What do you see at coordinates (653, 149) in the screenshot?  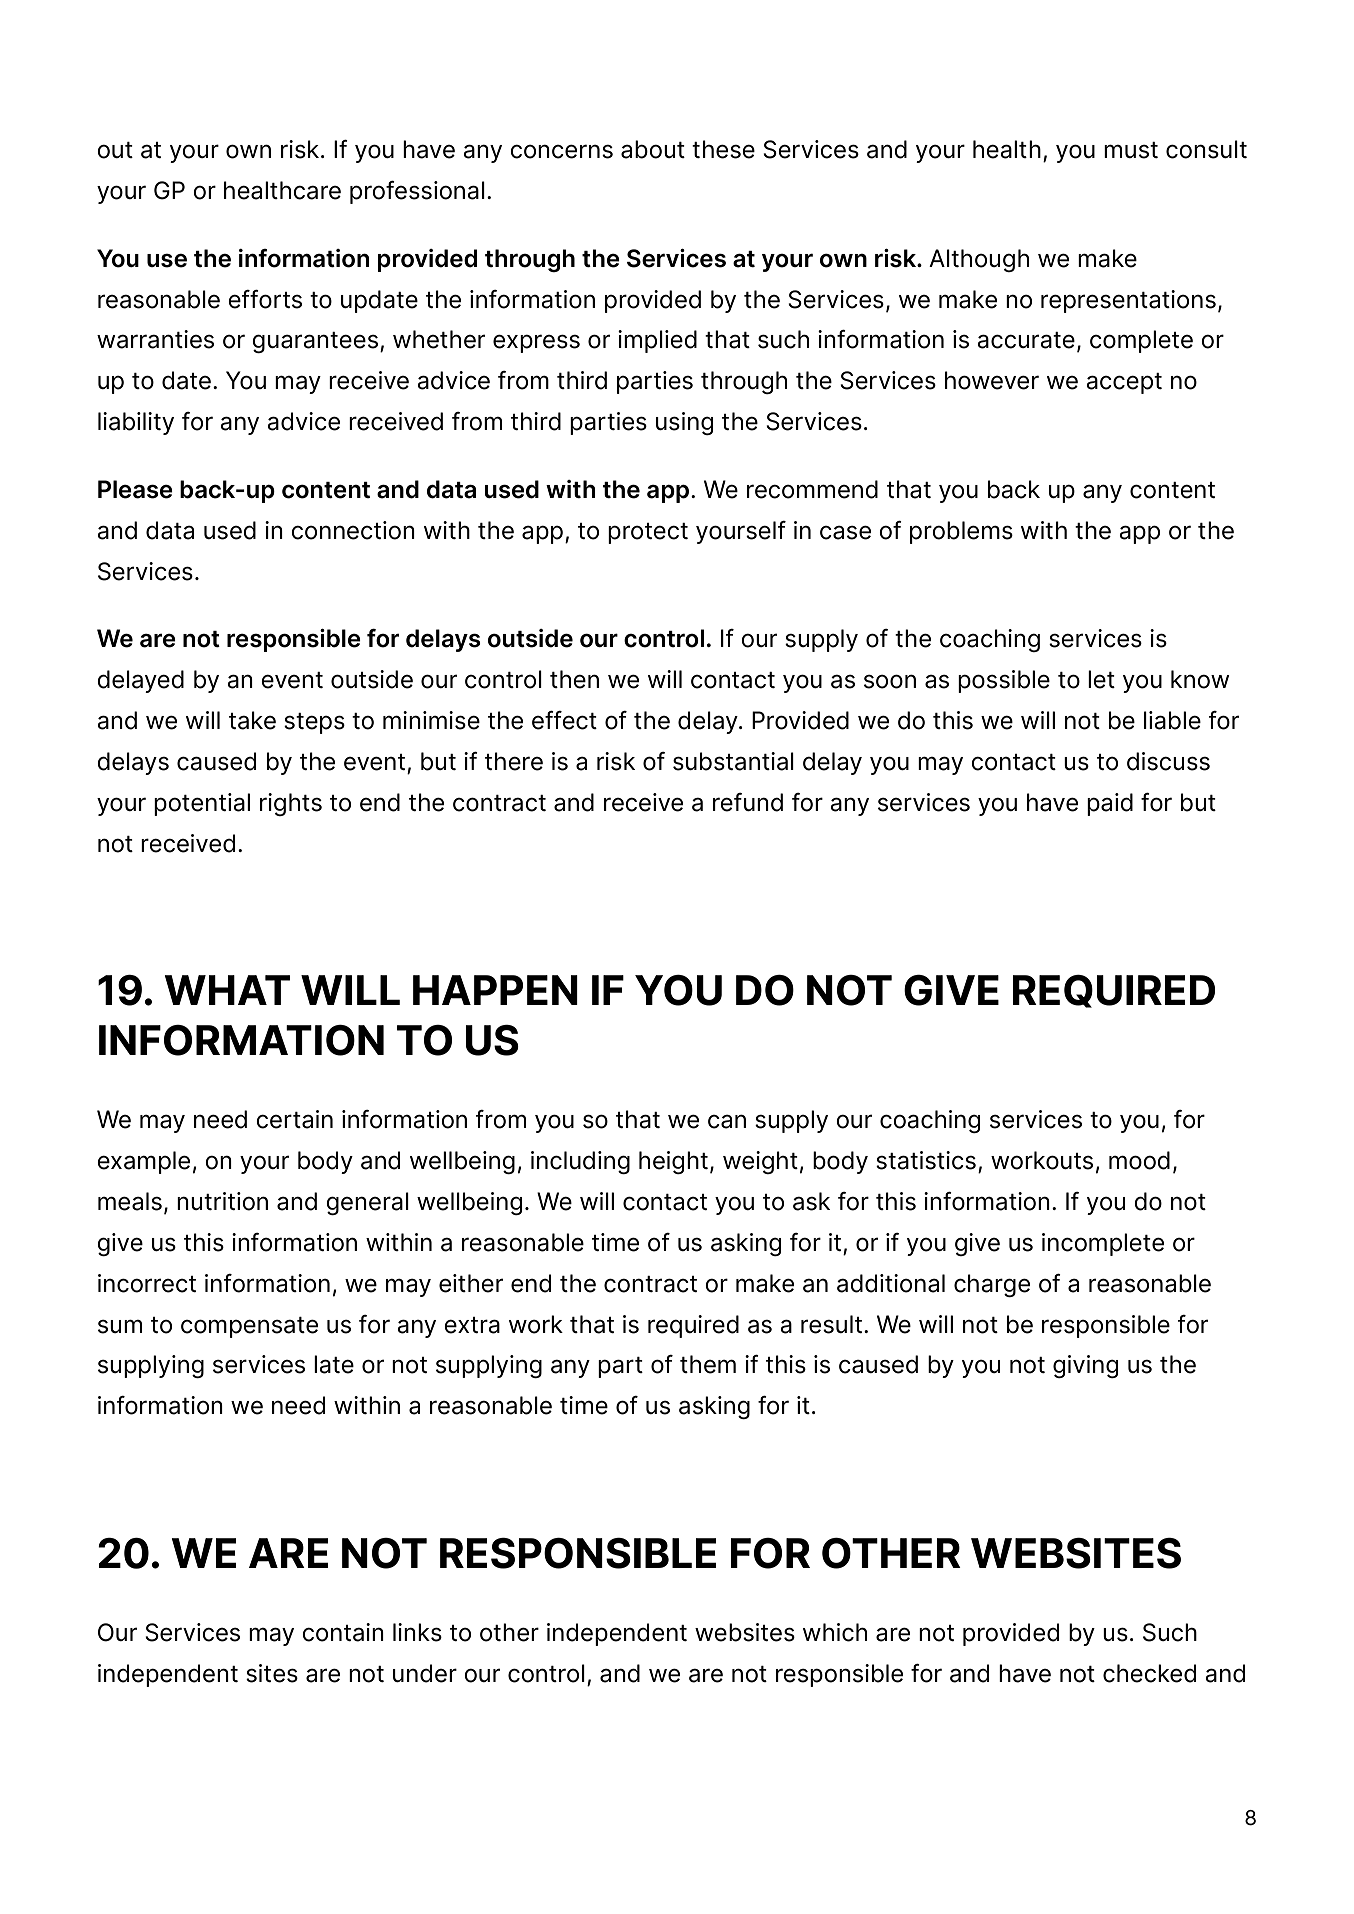 I see `about` at bounding box center [653, 149].
